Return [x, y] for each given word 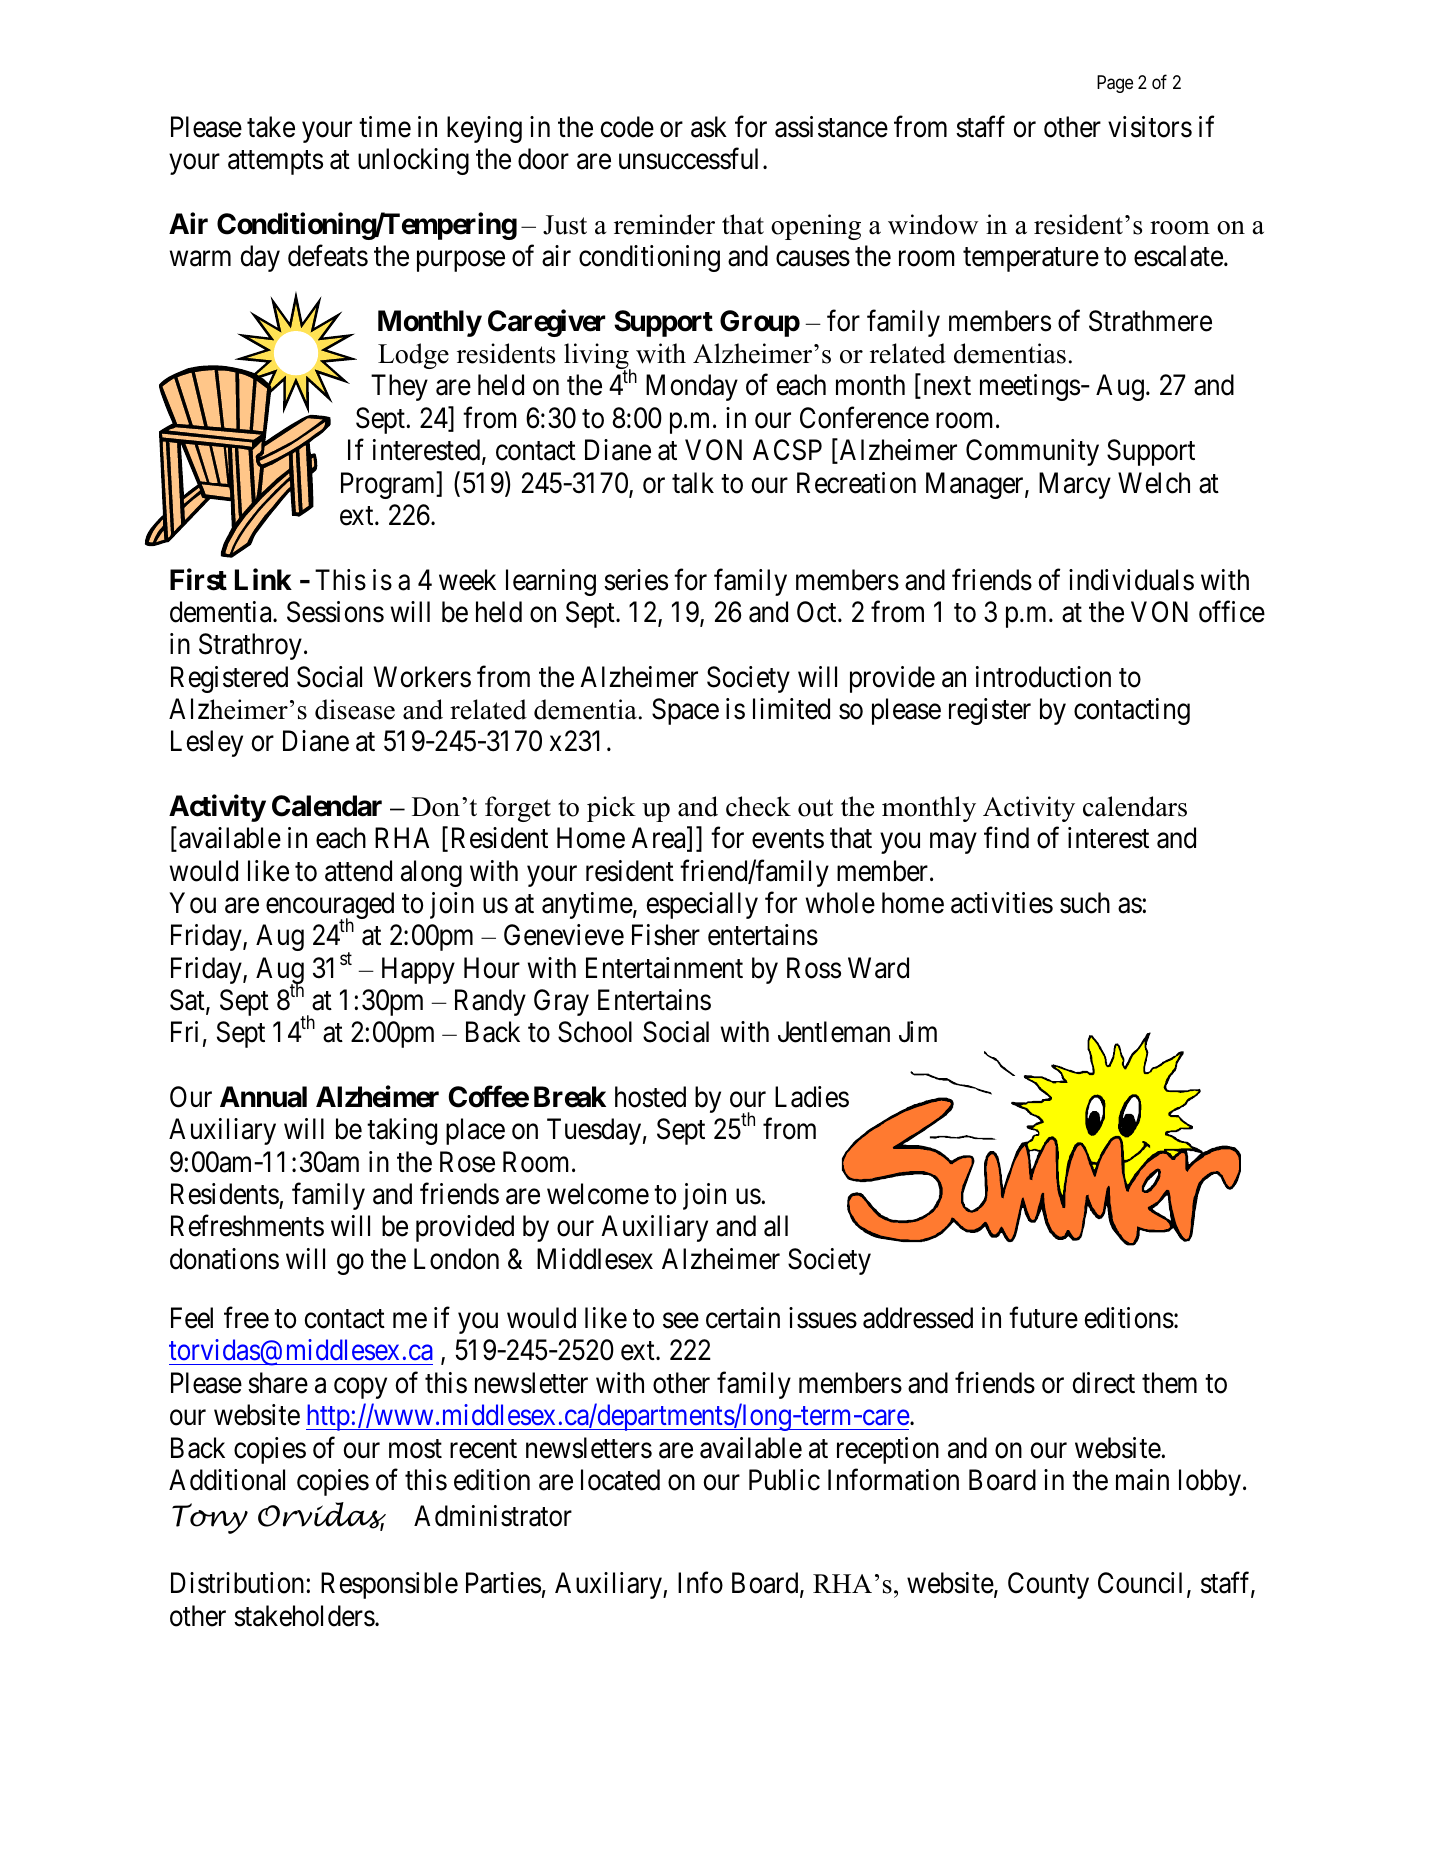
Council [1140, 1583]
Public [784, 1480]
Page [1115, 84]
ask [709, 127]
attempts [275, 163]
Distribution [239, 1583]
